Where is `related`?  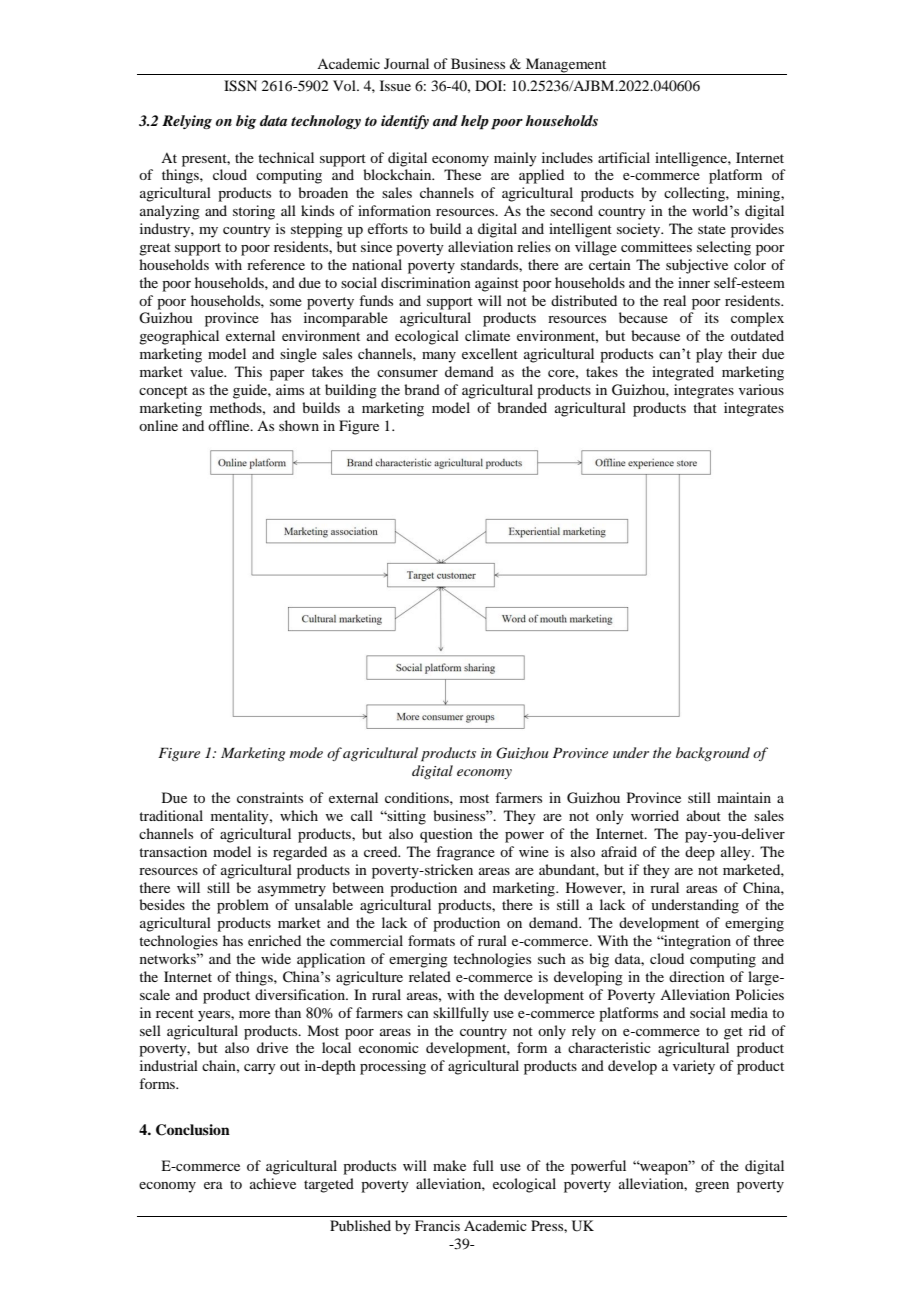
related is located at coordinates (430, 976).
